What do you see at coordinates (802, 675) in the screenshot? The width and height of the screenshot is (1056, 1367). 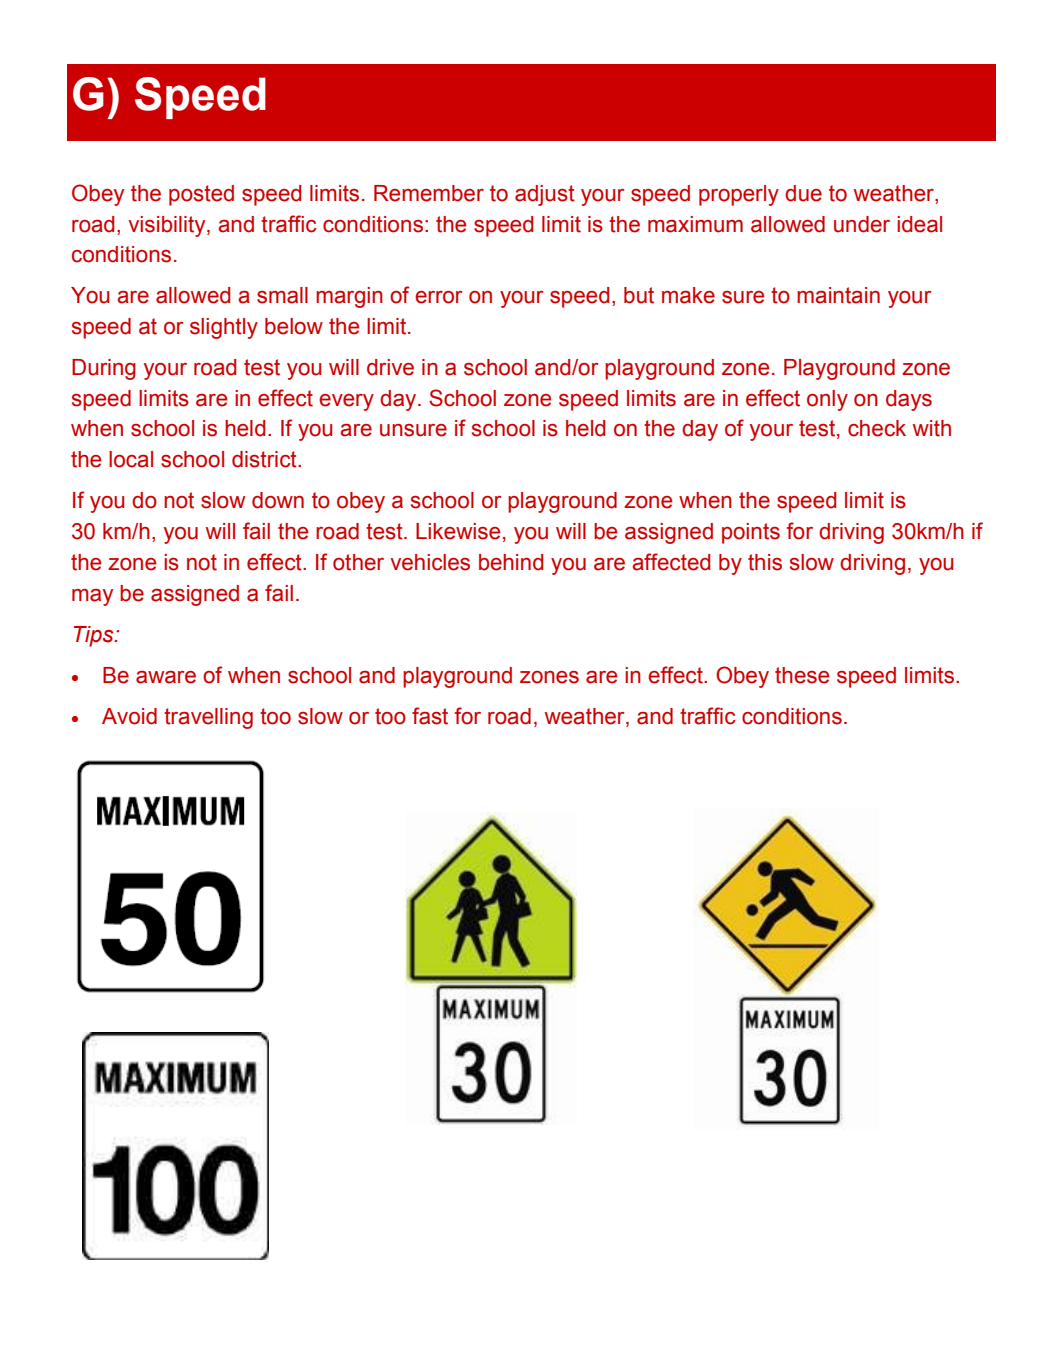 I see `these` at bounding box center [802, 675].
